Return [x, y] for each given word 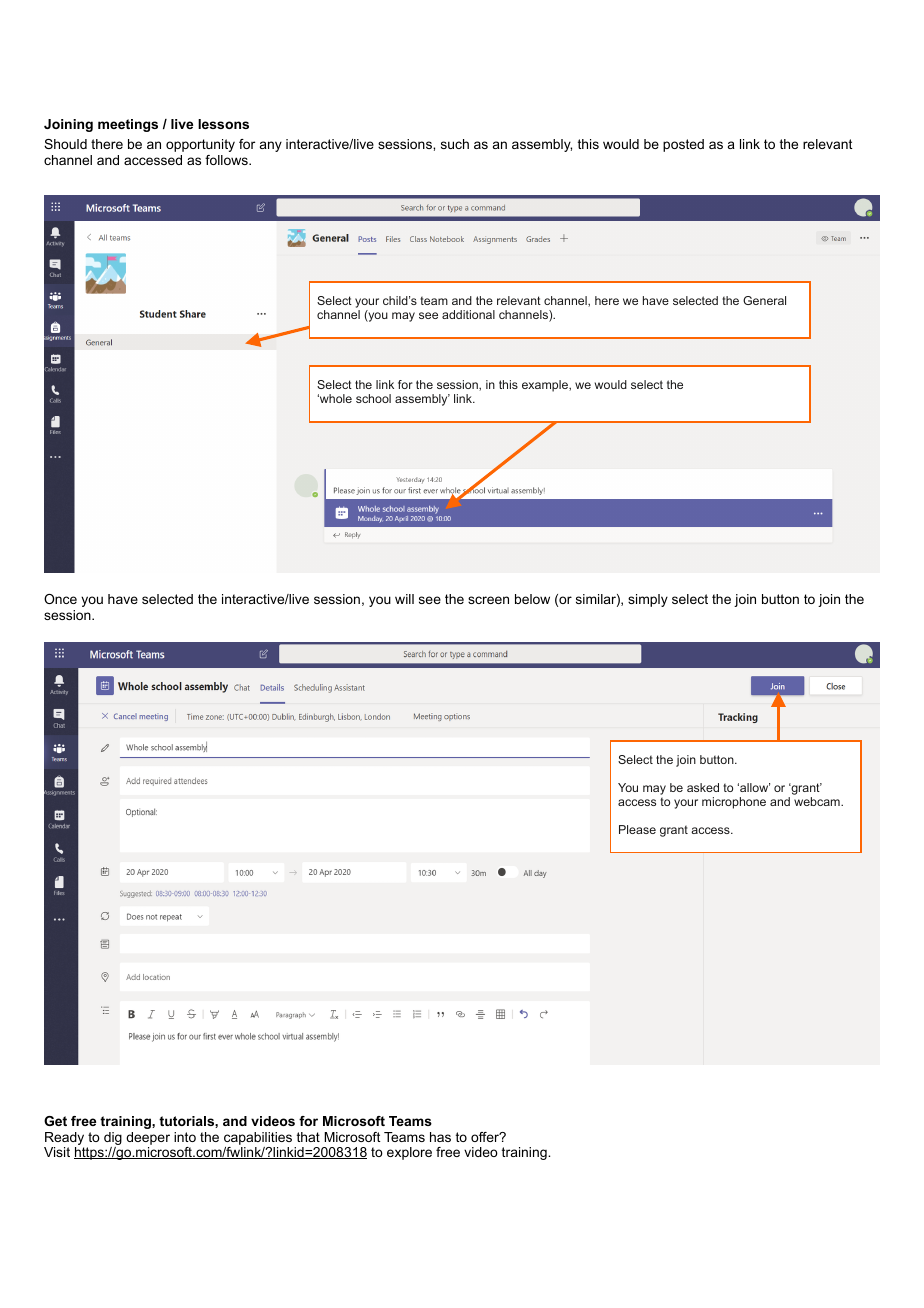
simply [648, 600]
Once [60, 599]
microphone [734, 803]
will [404, 599]
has [440, 1137]
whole [335, 398]
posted [683, 145]
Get [55, 1121]
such [455, 144]
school [373, 398]
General [764, 300]
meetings [128, 125]
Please [637, 829]
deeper [148, 1138]
